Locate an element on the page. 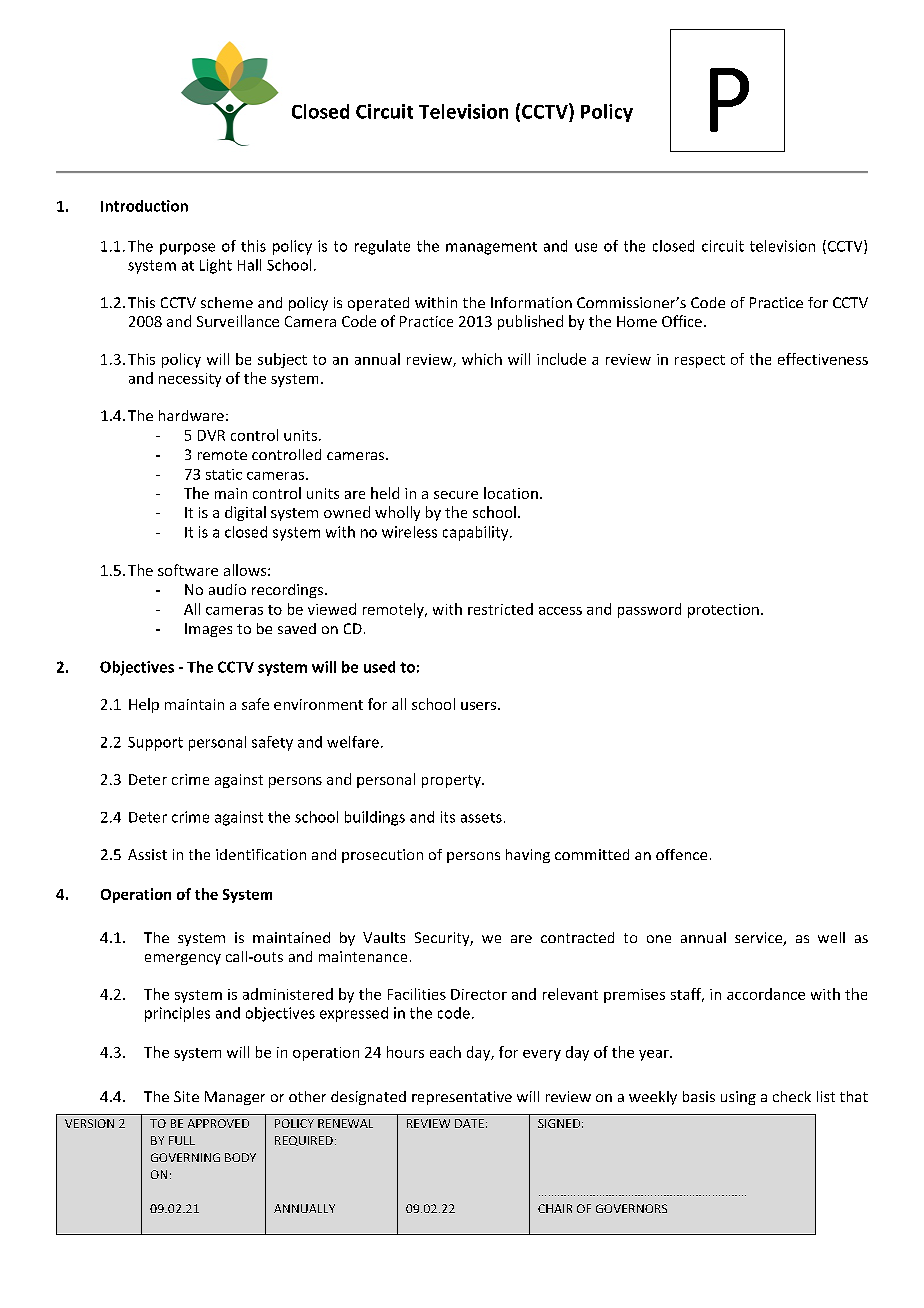  Help is located at coordinates (144, 705).
